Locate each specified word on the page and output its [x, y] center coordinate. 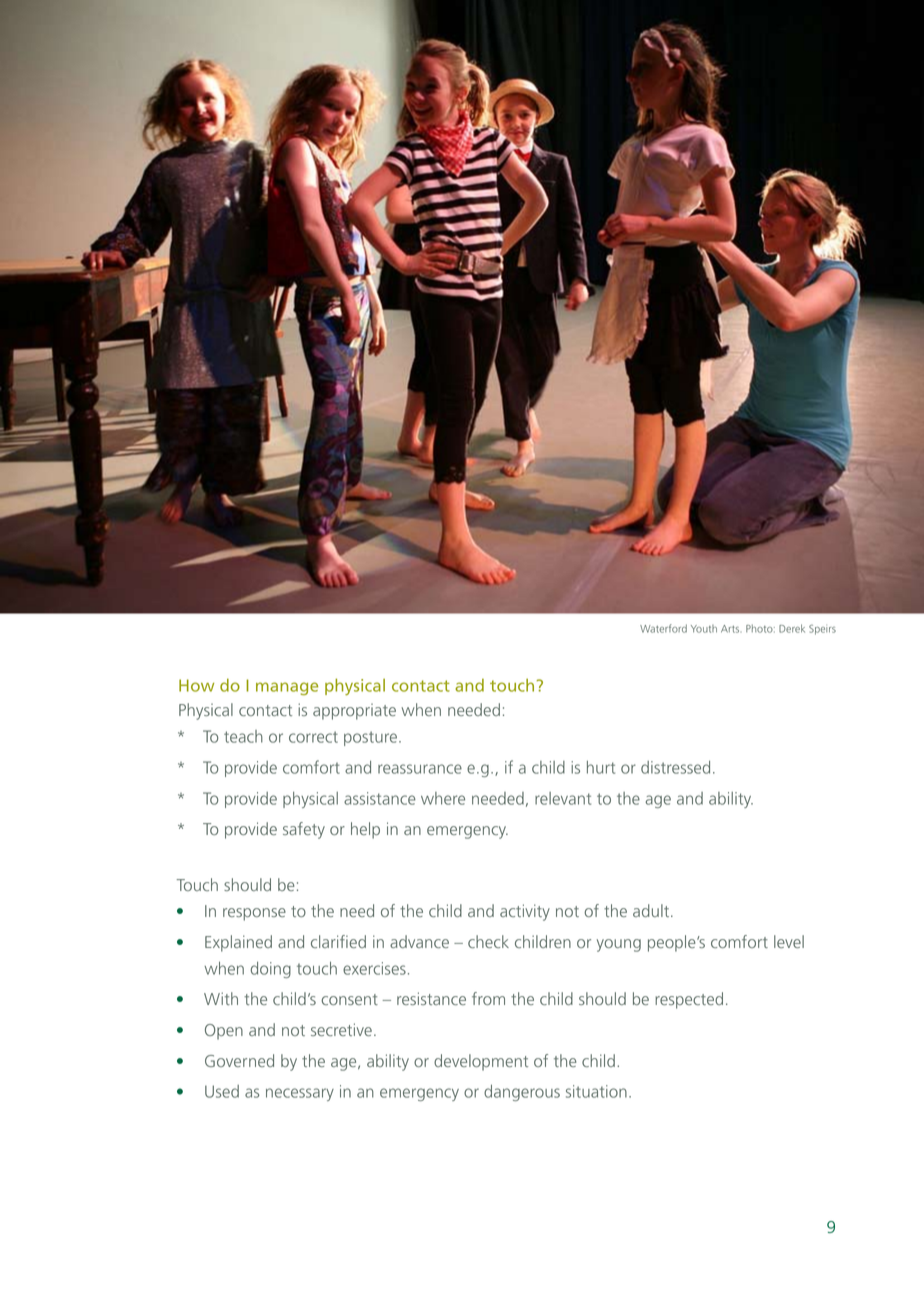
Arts [730, 629]
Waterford [663, 628]
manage [287, 688]
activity [525, 912]
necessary [300, 1094]
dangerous [522, 1093]
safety [304, 830]
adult [652, 910]
